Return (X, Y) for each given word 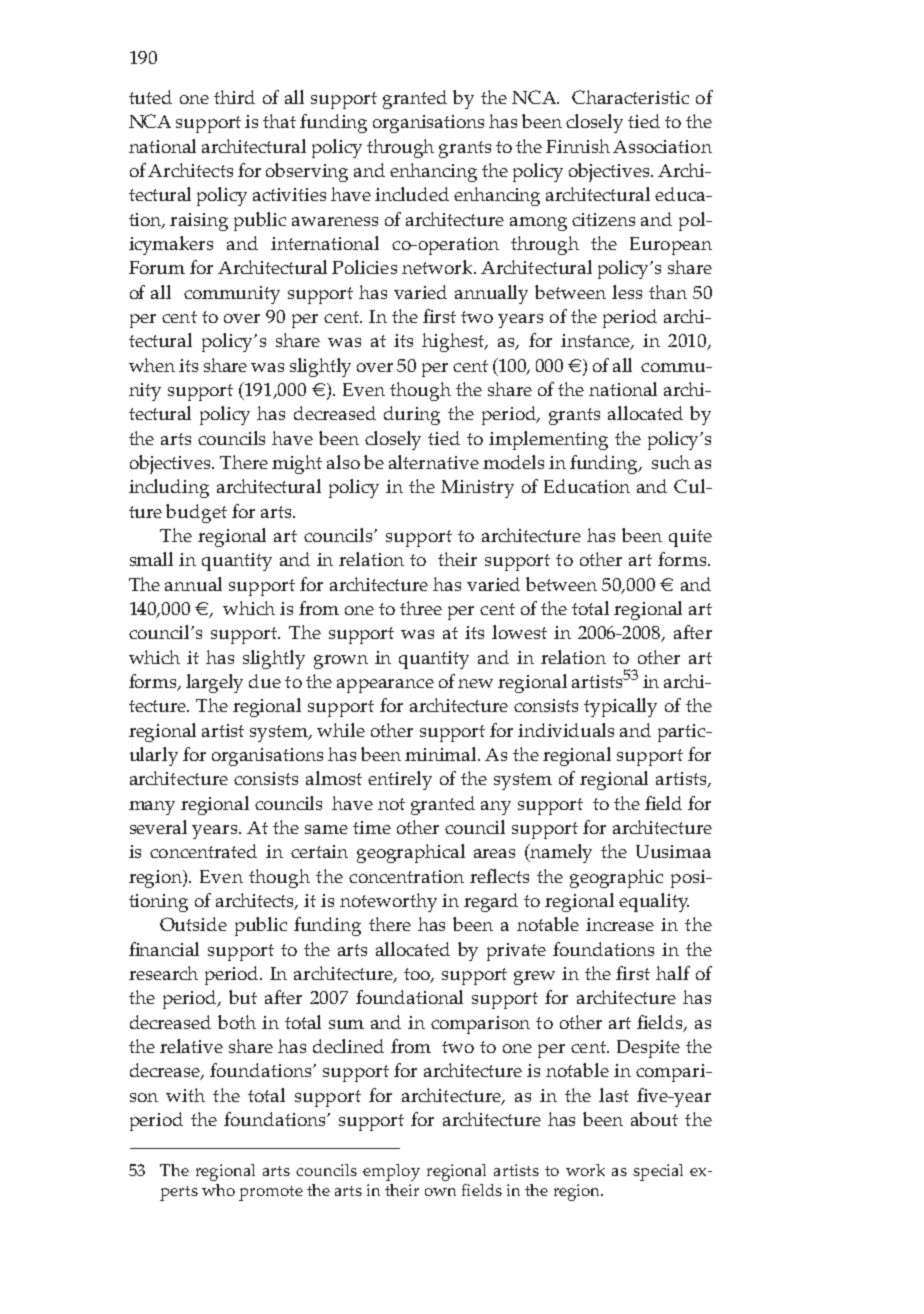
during (412, 415)
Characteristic (630, 97)
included (412, 194)
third (234, 97)
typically (620, 707)
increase (620, 924)
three (421, 608)
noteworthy (388, 902)
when (152, 365)
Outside (193, 924)
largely (214, 683)
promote (271, 1193)
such (671, 462)
